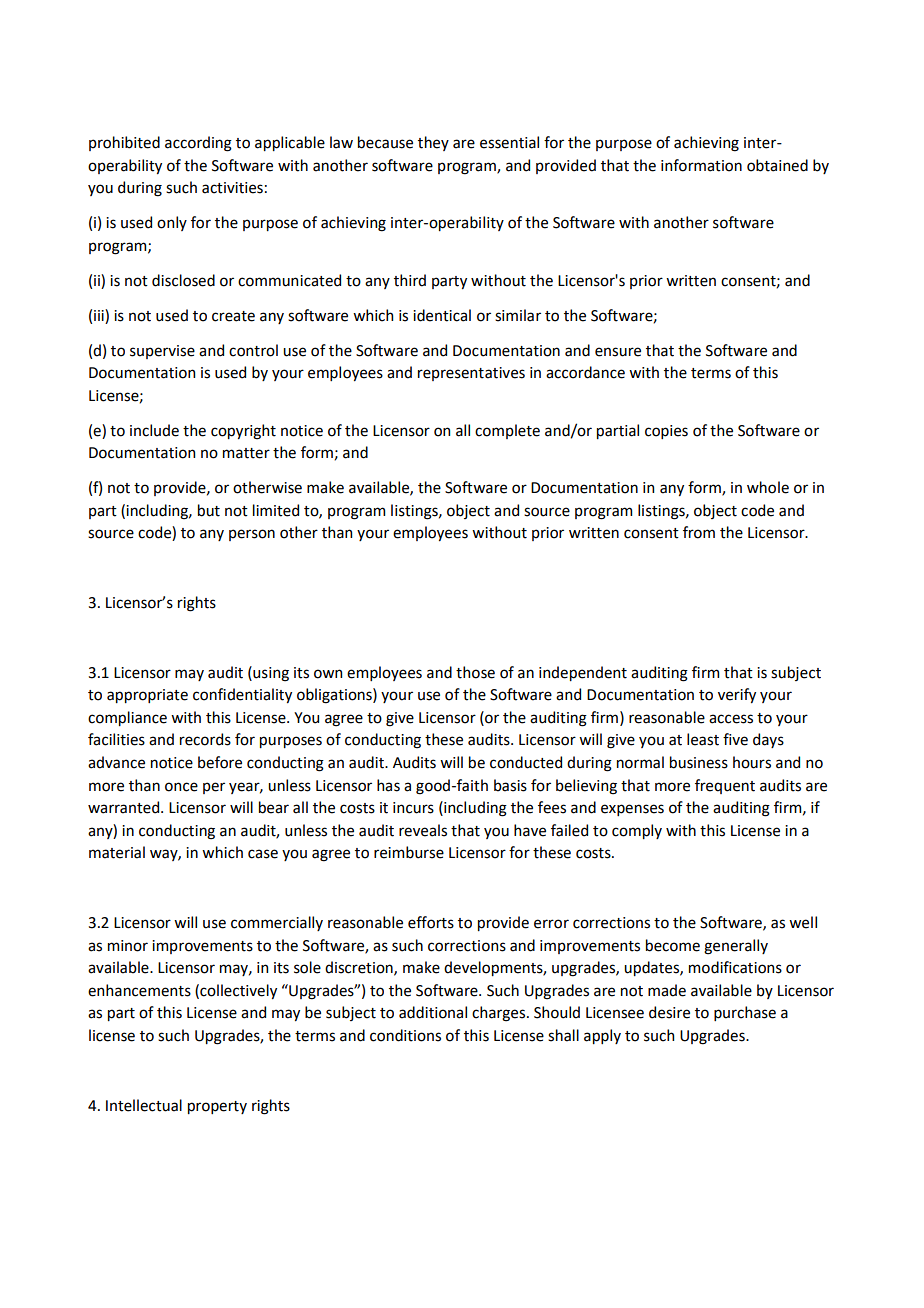 The height and width of the screenshot is (1308, 924). I want to click on according, so click(198, 144).
